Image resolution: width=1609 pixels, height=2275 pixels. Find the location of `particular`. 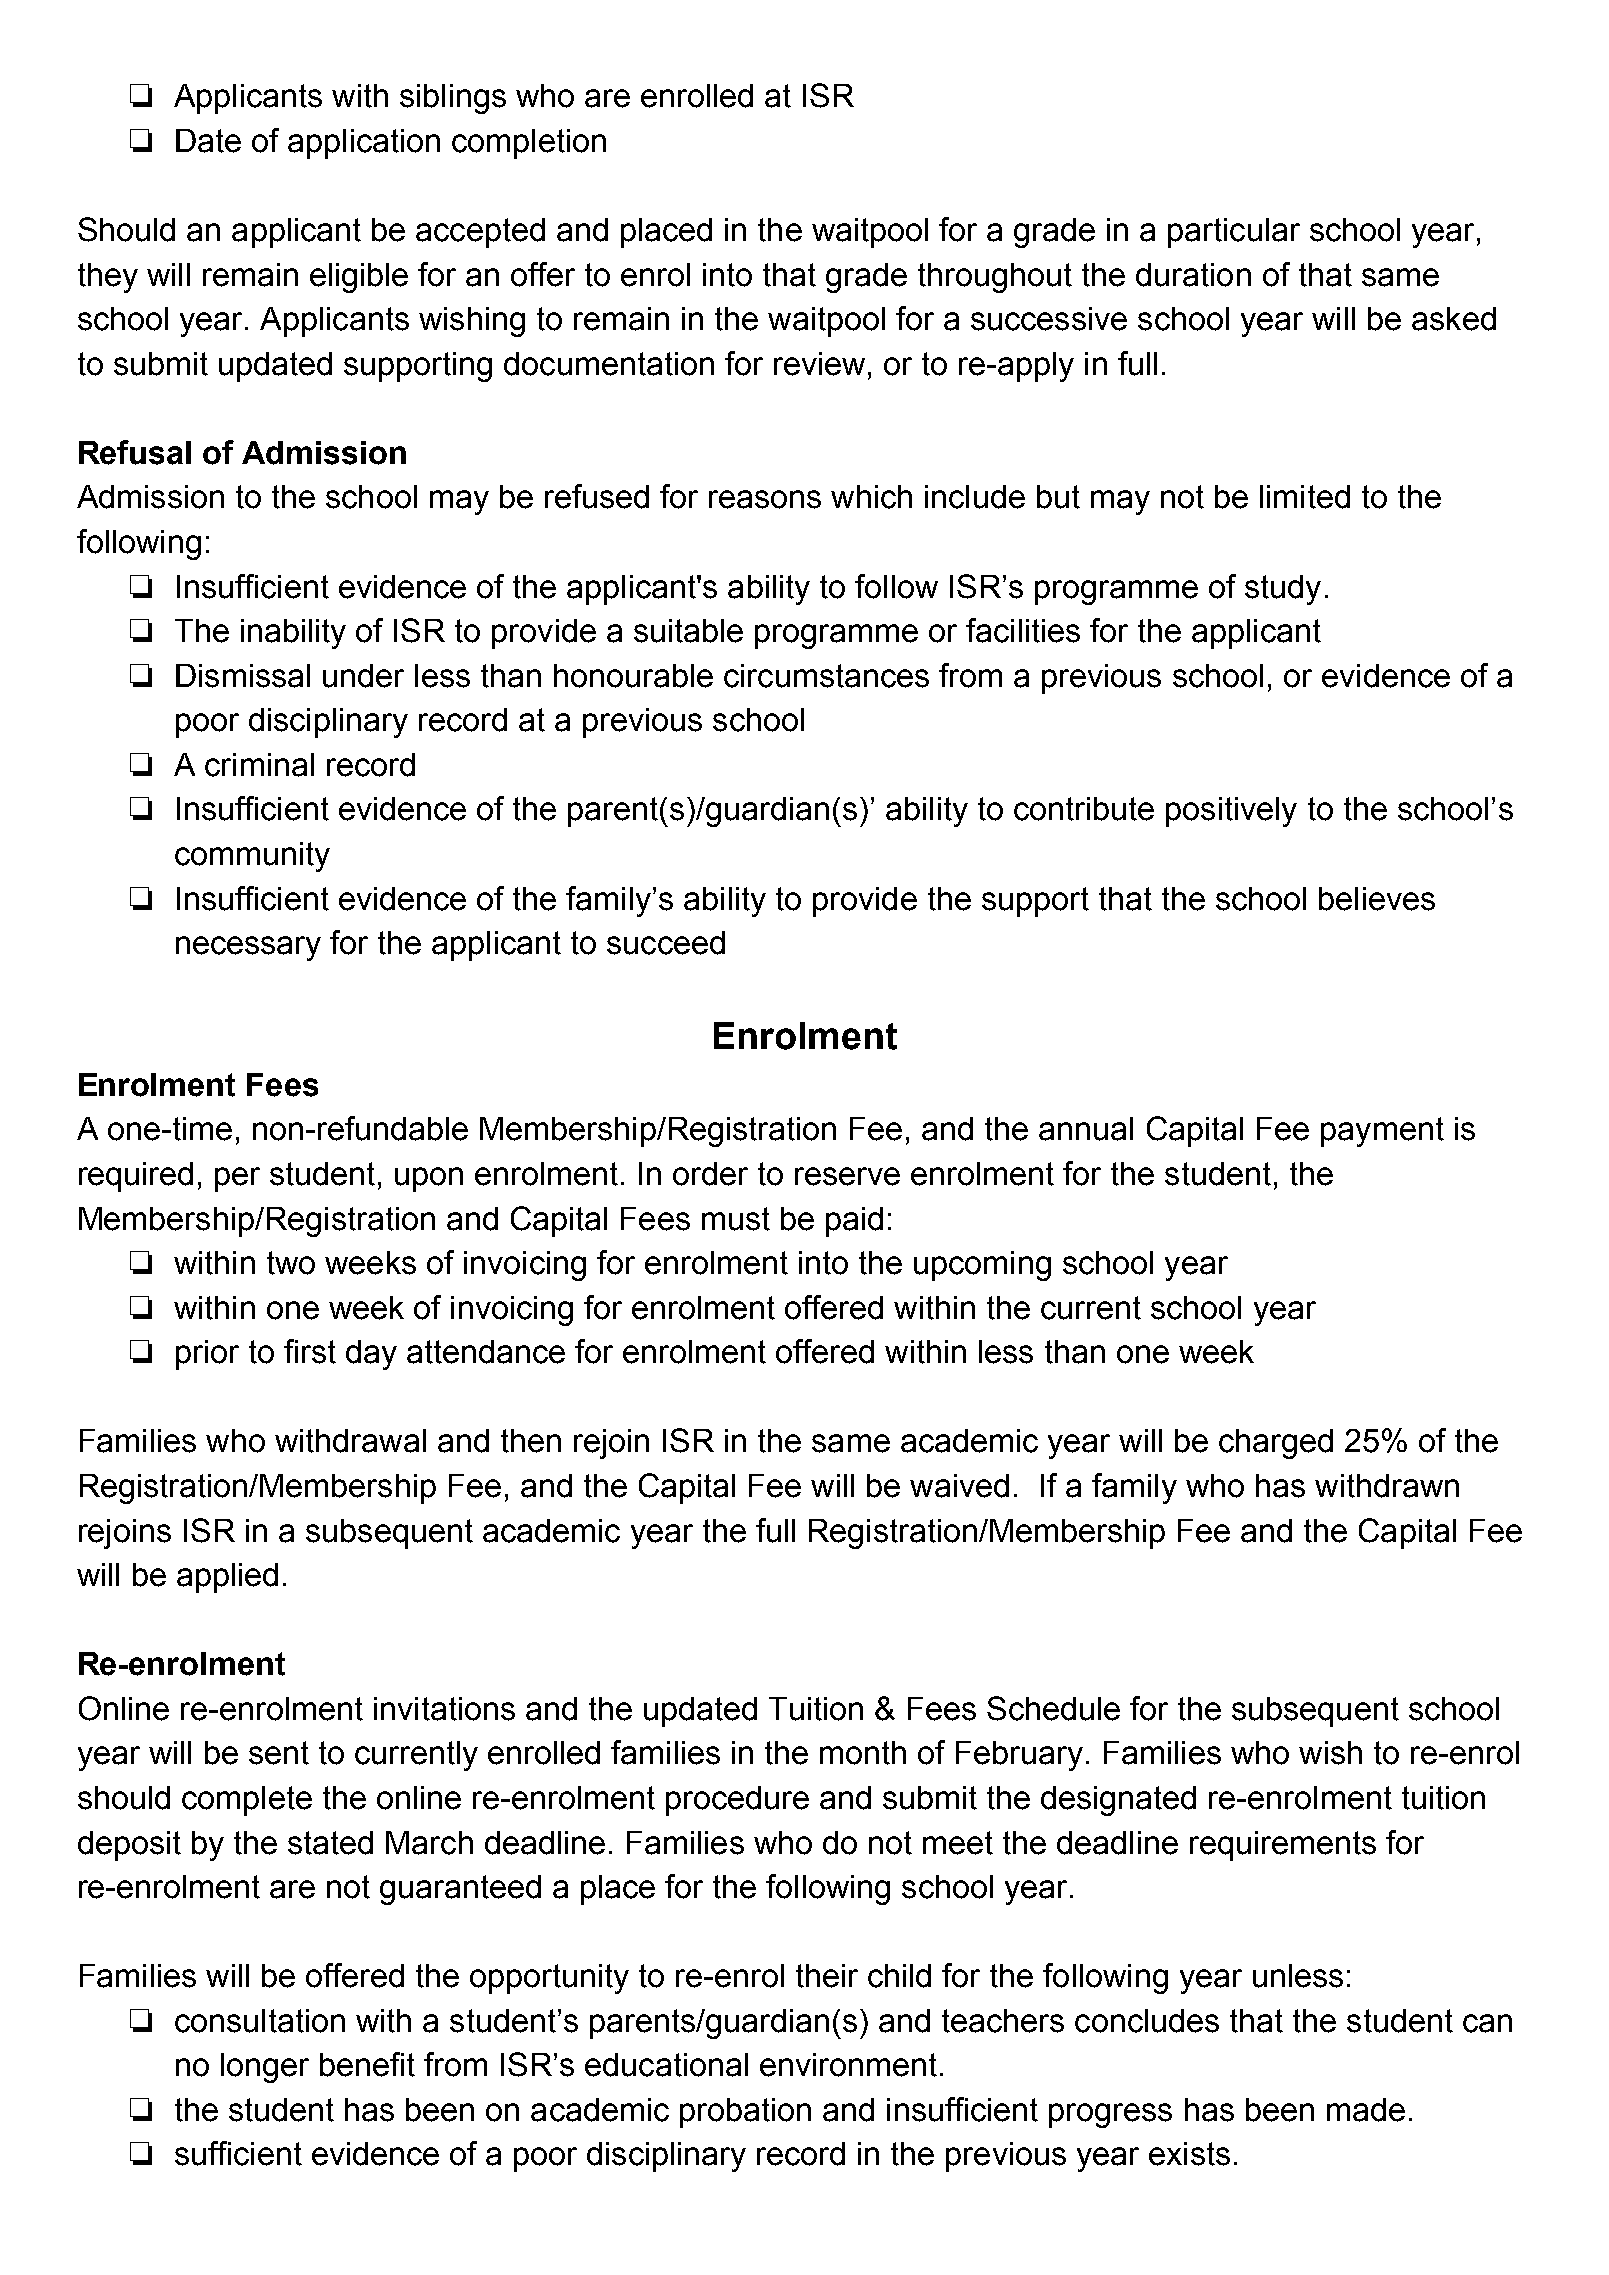

particular is located at coordinates (1234, 233).
